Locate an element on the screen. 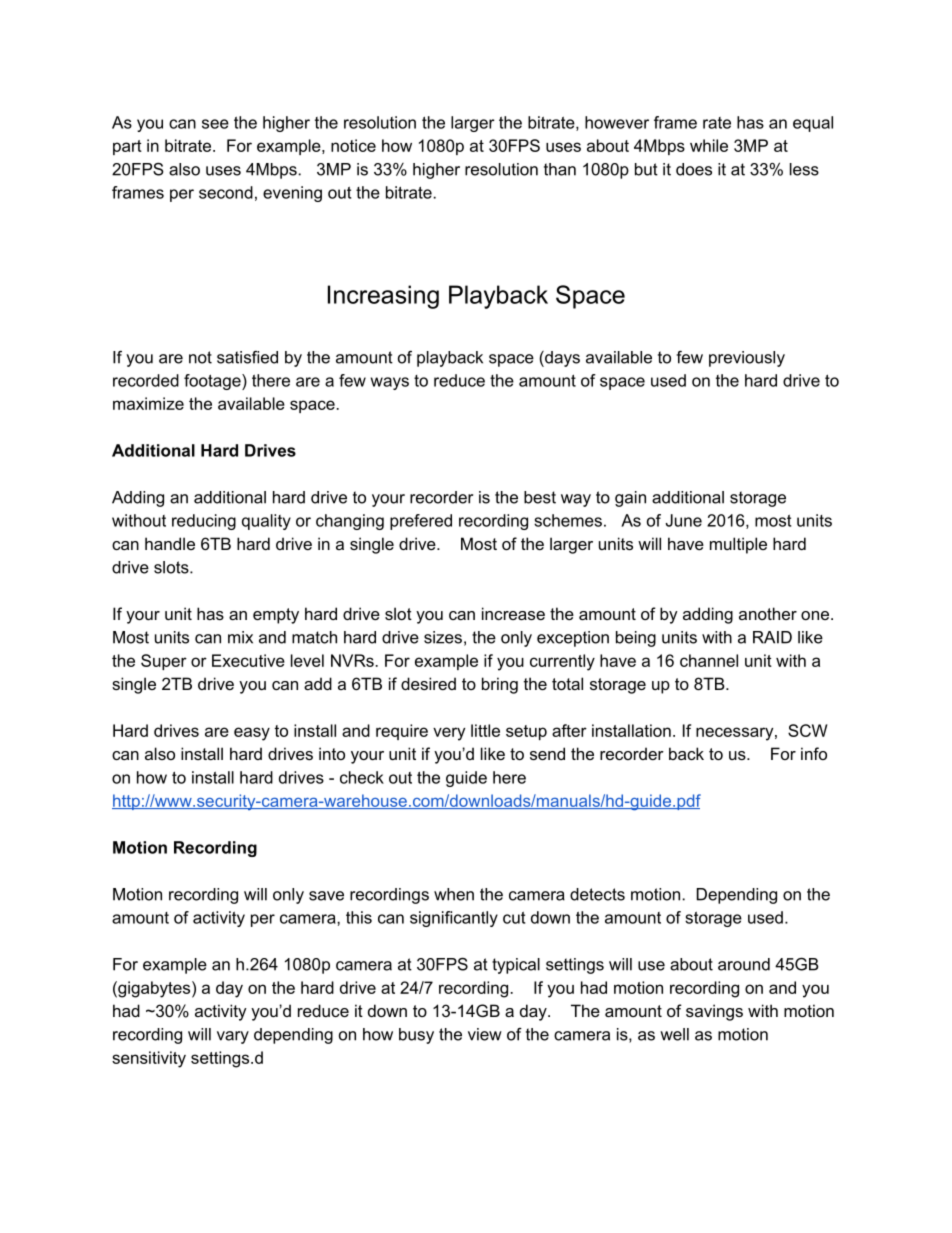  view is located at coordinates (485, 1034).
